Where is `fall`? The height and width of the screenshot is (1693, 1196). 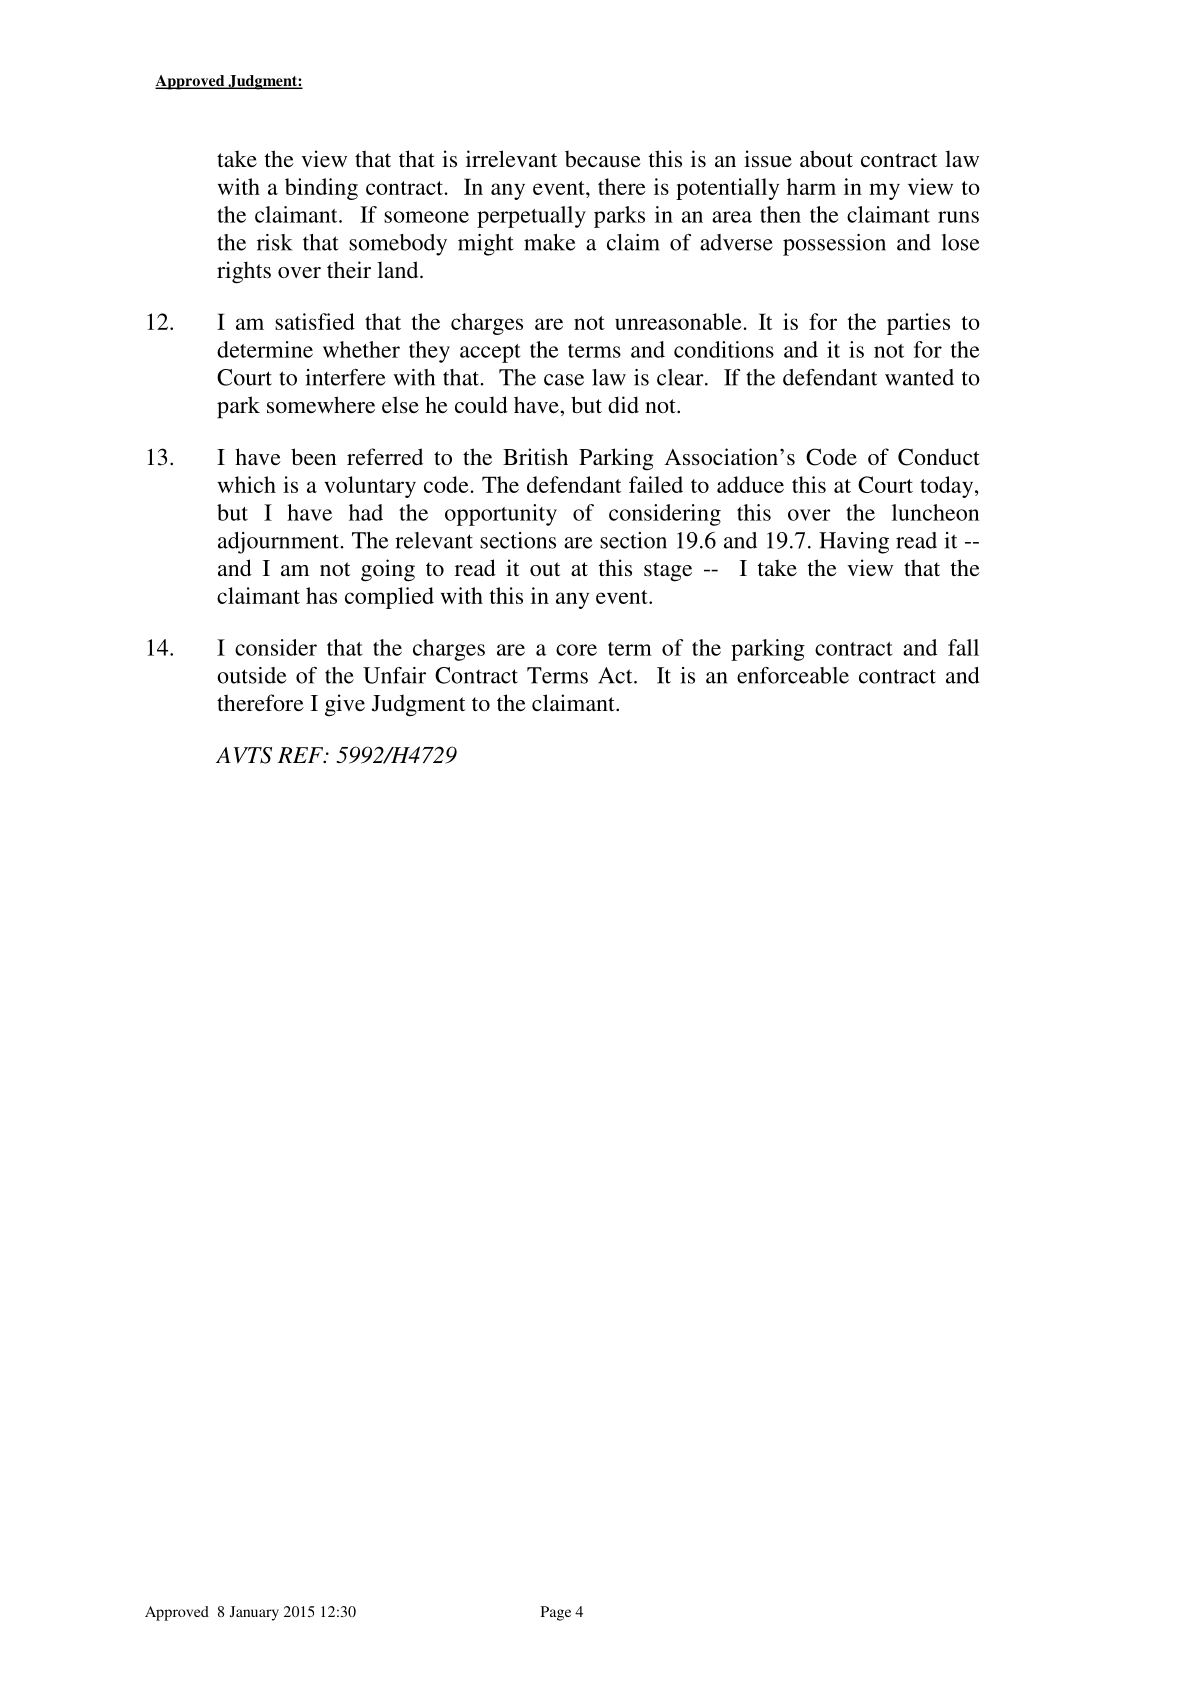 fall is located at coordinates (963, 647).
